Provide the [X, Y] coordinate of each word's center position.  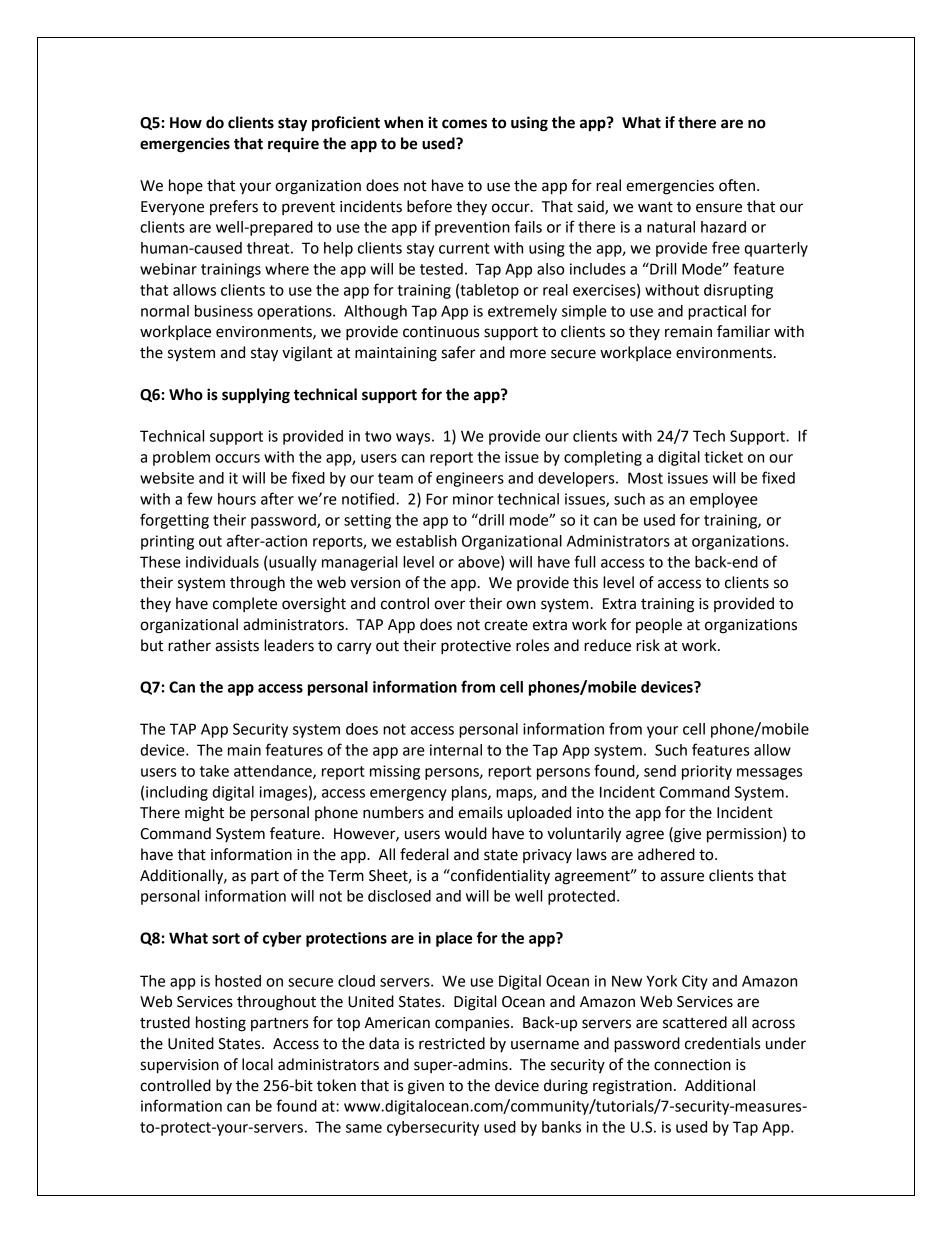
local [257, 1064]
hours [237, 499]
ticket [723, 457]
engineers [470, 479]
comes [464, 124]
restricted [452, 1043]
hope [186, 187]
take [214, 771]
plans [470, 793]
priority [707, 772]
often [737, 185]
